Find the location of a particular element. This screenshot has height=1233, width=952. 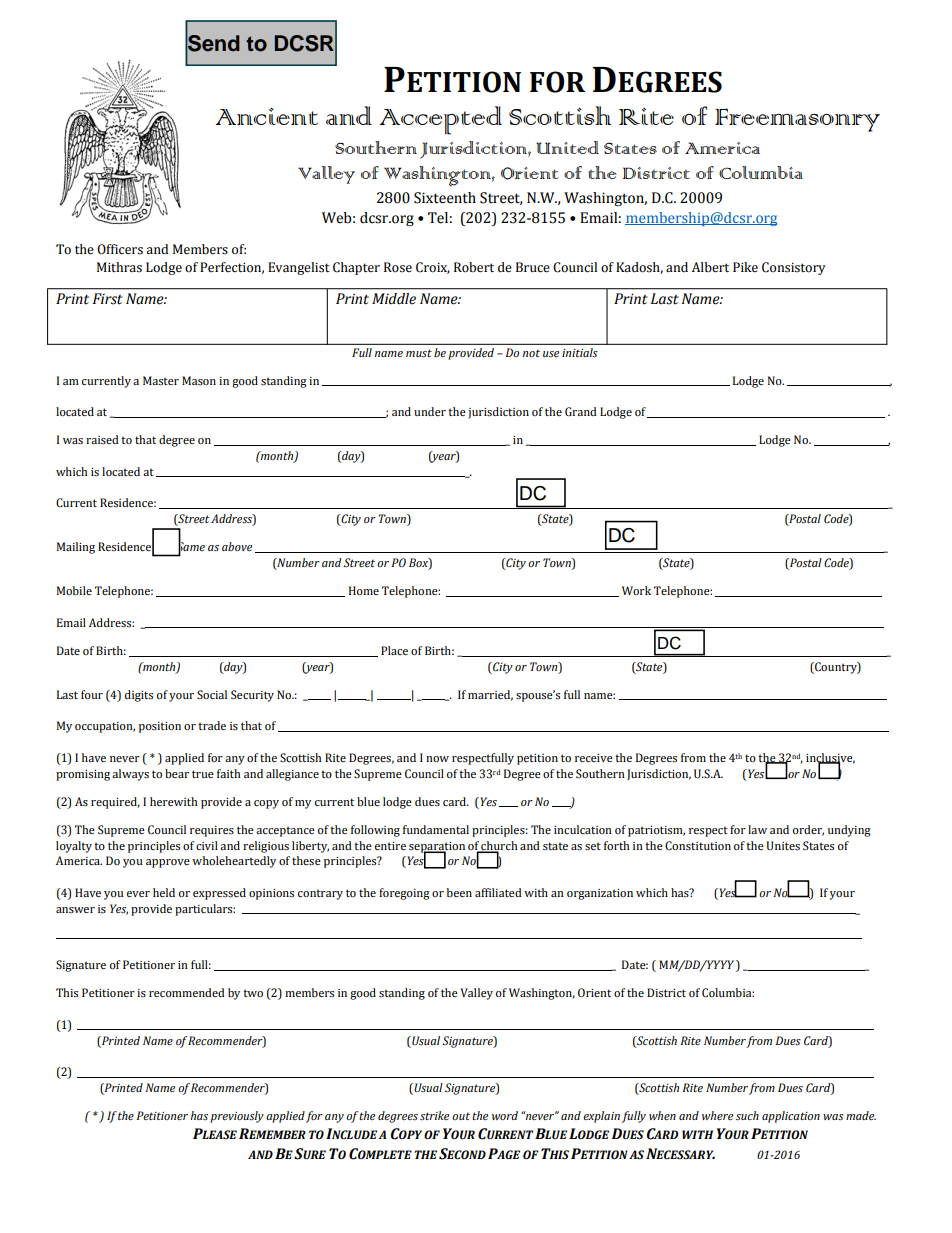

under is located at coordinates (430, 411).
